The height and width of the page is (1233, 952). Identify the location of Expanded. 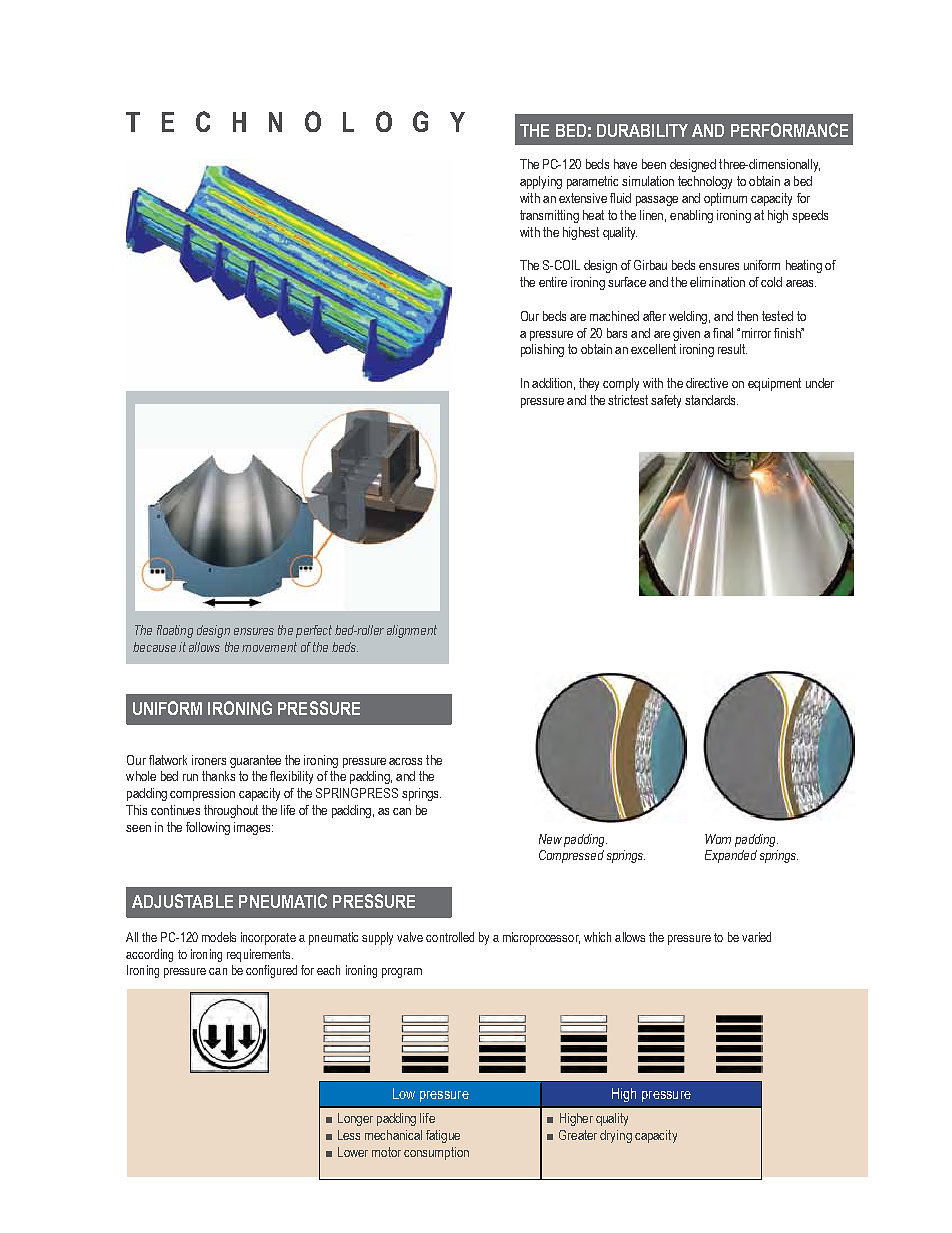
(731, 856).
